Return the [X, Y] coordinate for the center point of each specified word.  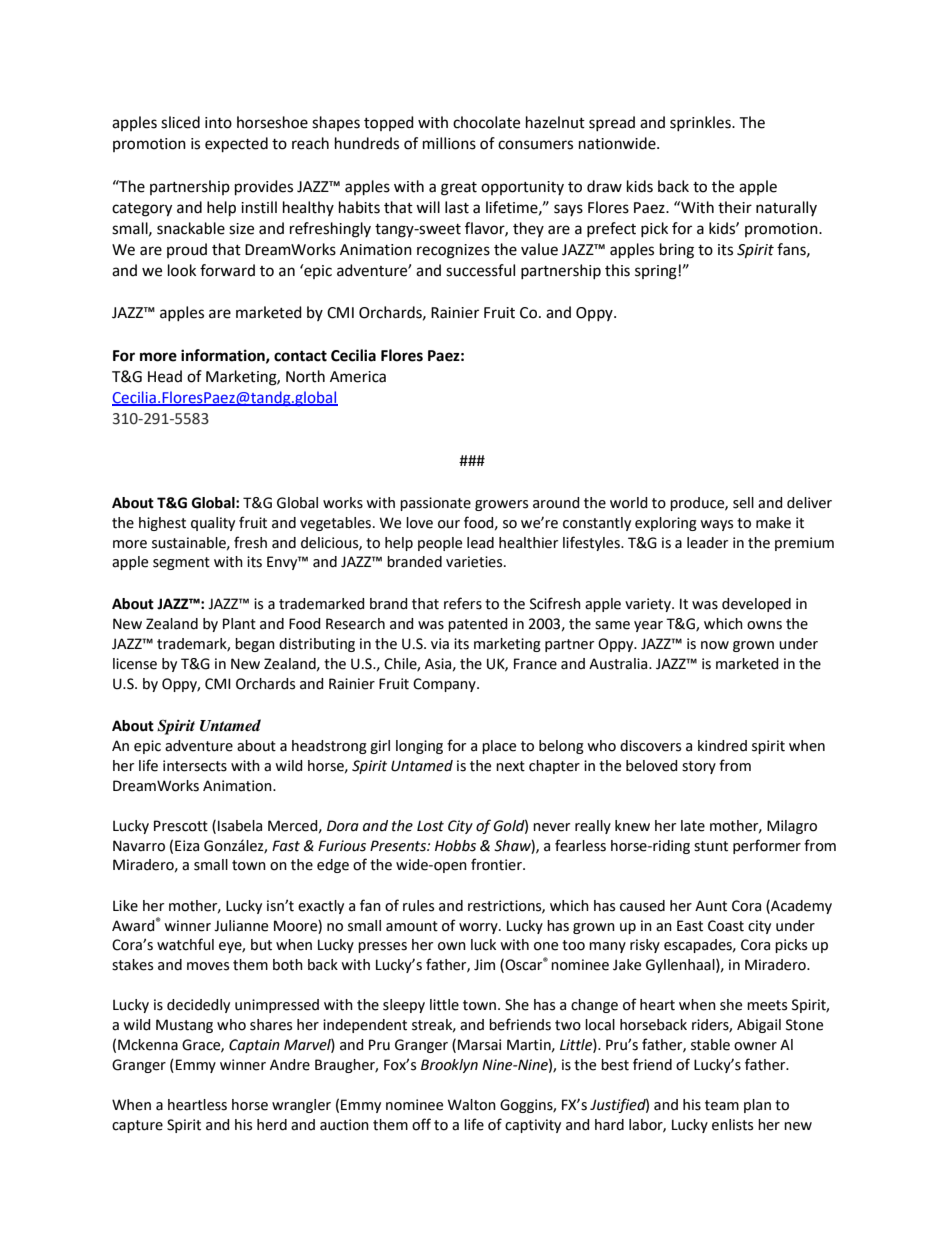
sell [743, 503]
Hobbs [455, 846]
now [715, 645]
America [358, 377]
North [305, 376]
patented [478, 625]
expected [236, 145]
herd [272, 1125]
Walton [472, 1105]
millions [449, 143]
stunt [711, 846]
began [255, 645]
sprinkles [701, 123]
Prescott [181, 826]
